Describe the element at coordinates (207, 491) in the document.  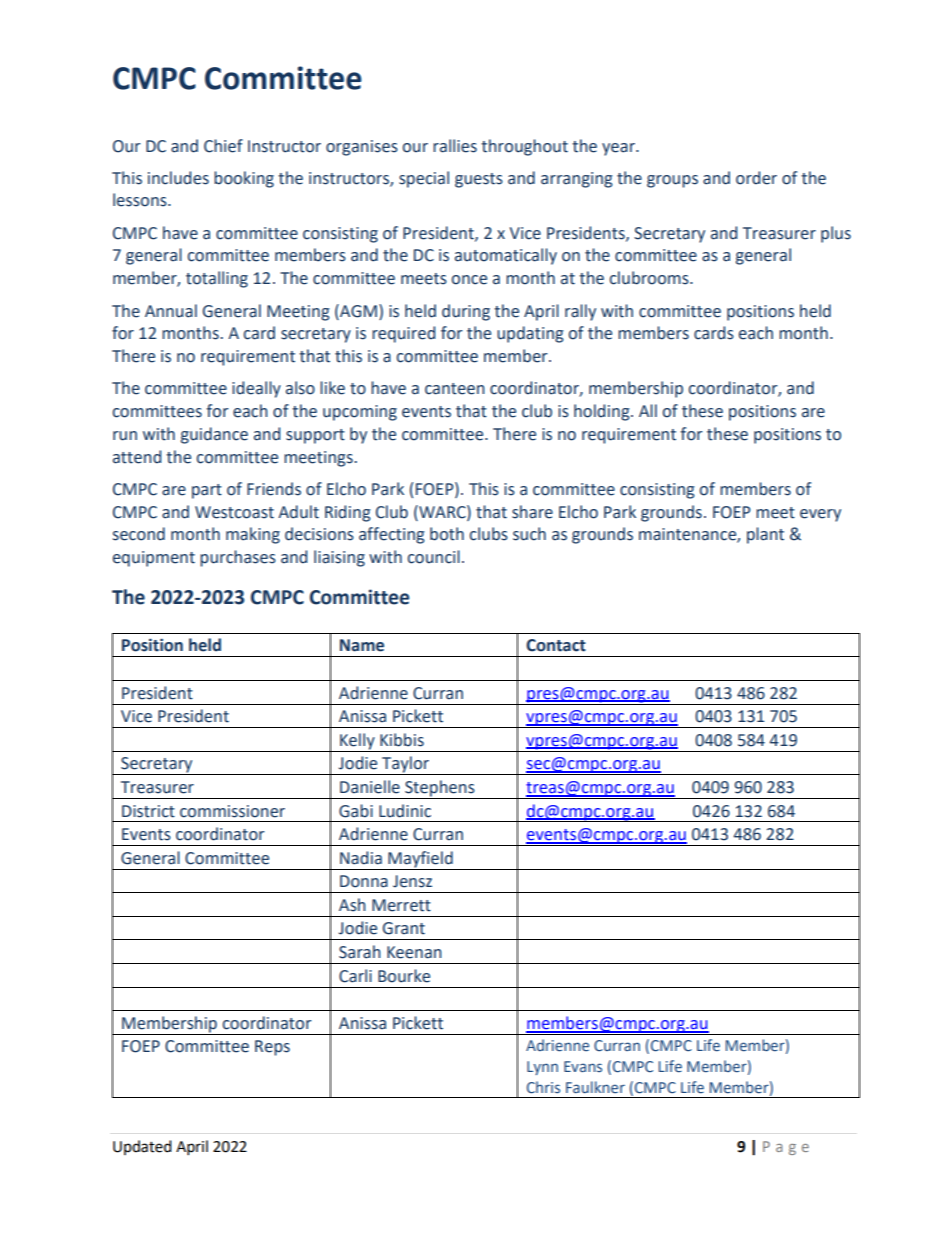
I see `part` at that location.
